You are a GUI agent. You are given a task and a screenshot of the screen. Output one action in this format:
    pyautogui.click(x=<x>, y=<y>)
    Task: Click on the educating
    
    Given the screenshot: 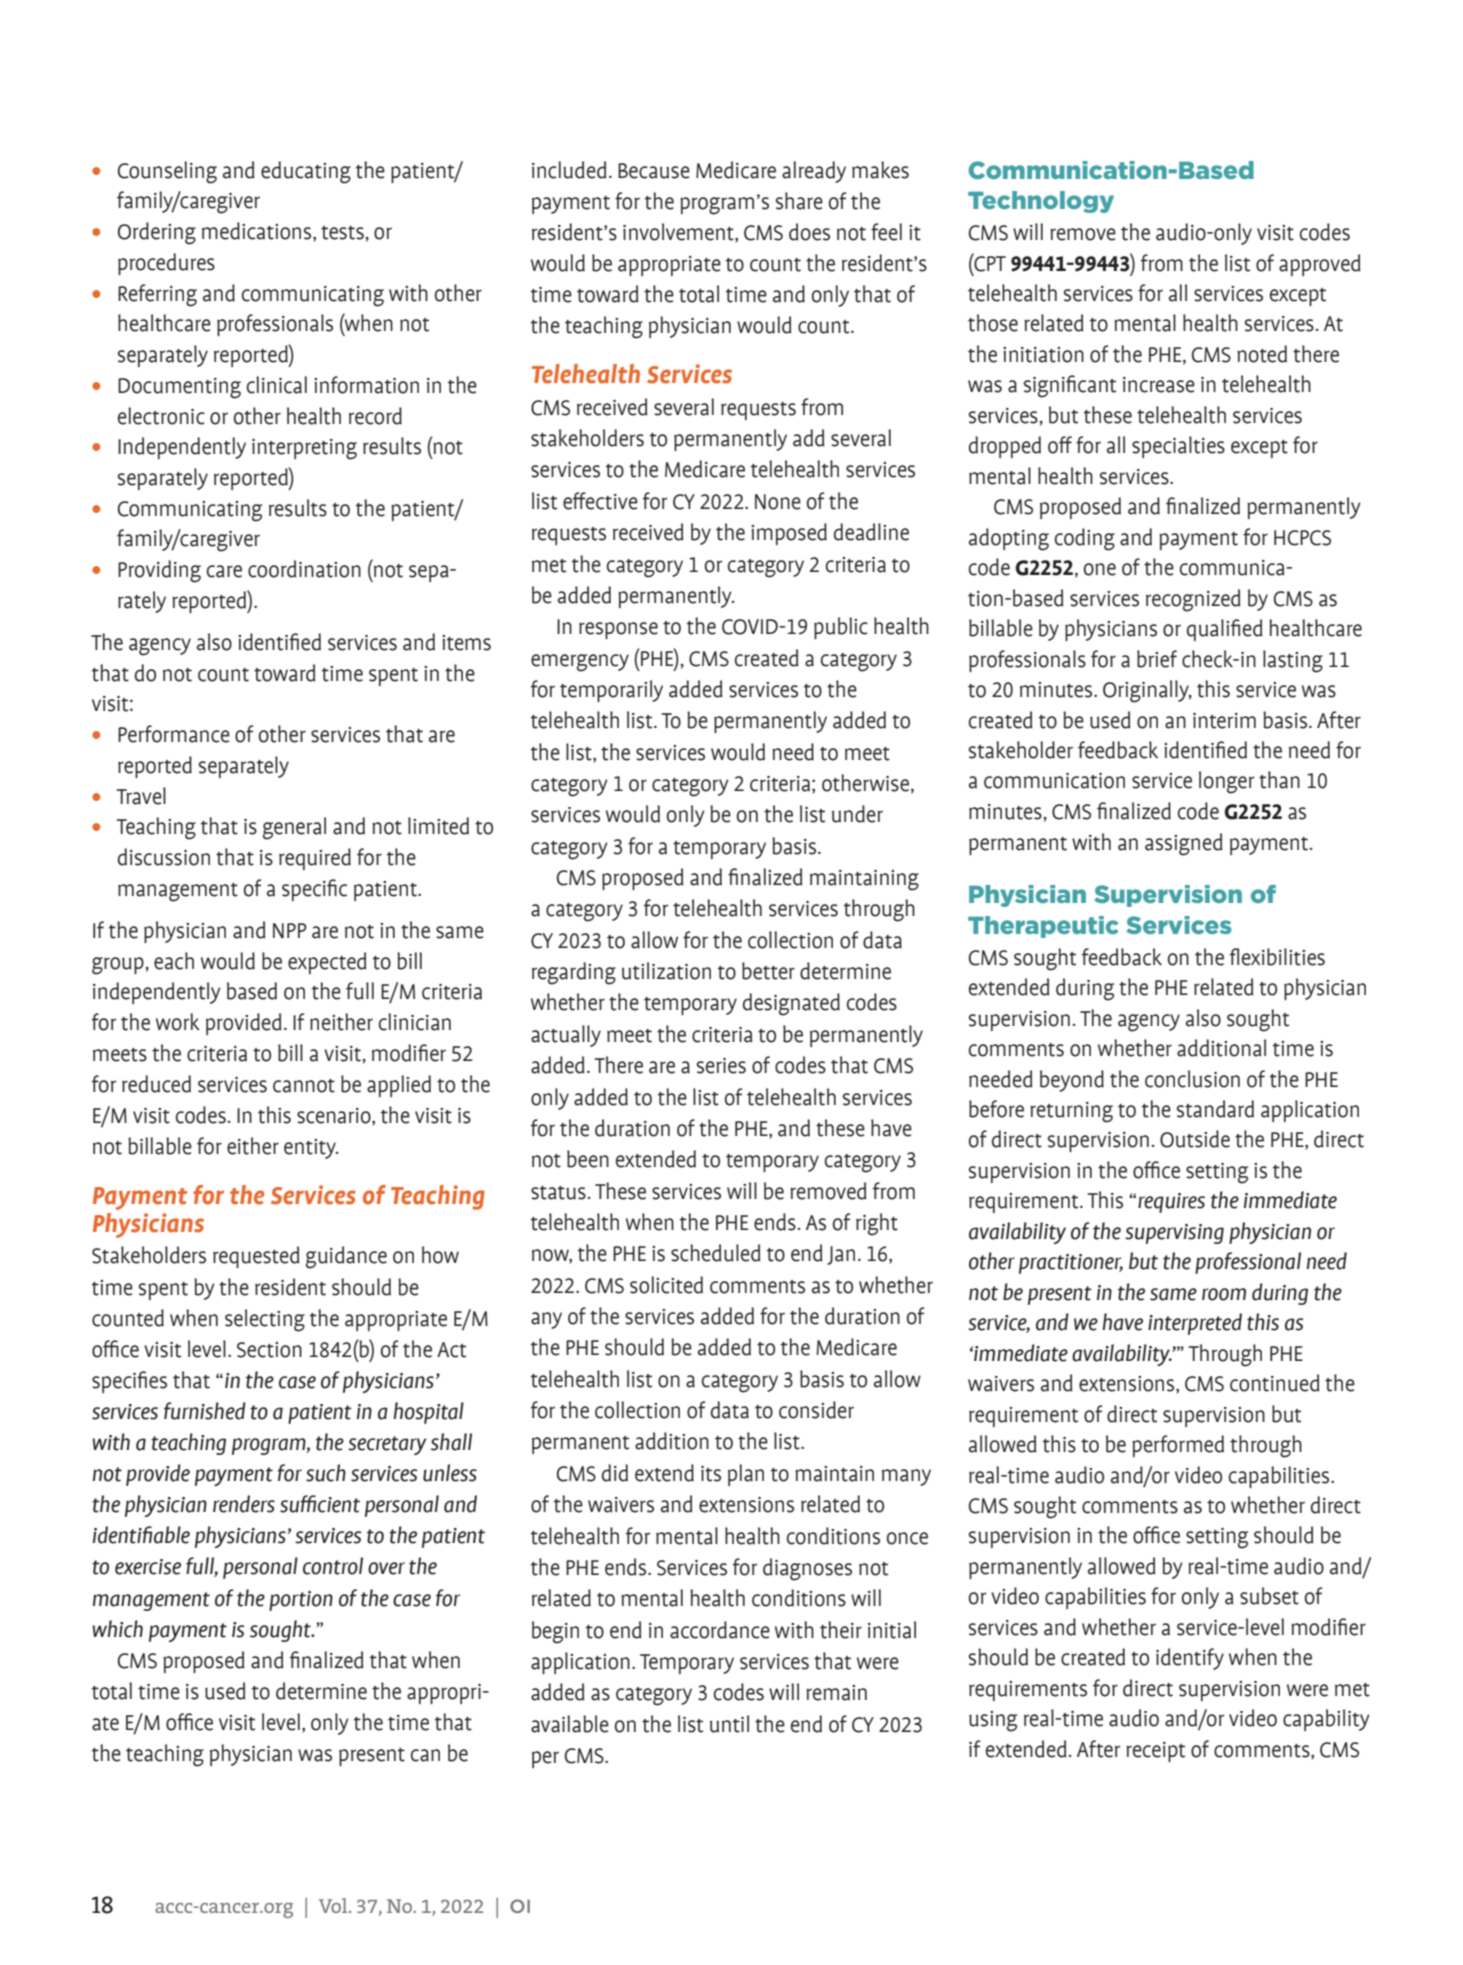 What is the action you would take?
    pyautogui.click(x=306, y=172)
